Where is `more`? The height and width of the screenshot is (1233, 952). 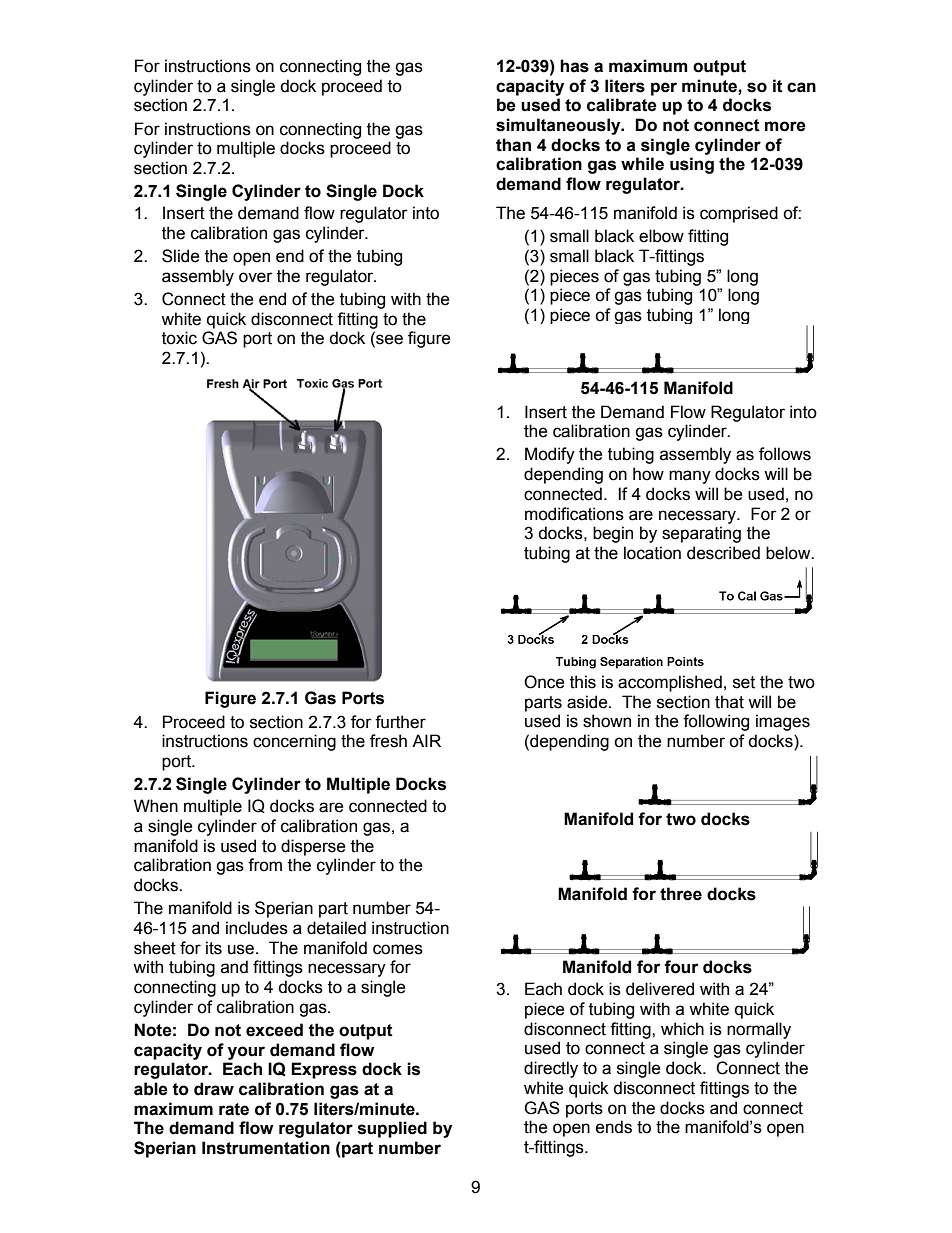
more is located at coordinates (785, 126).
